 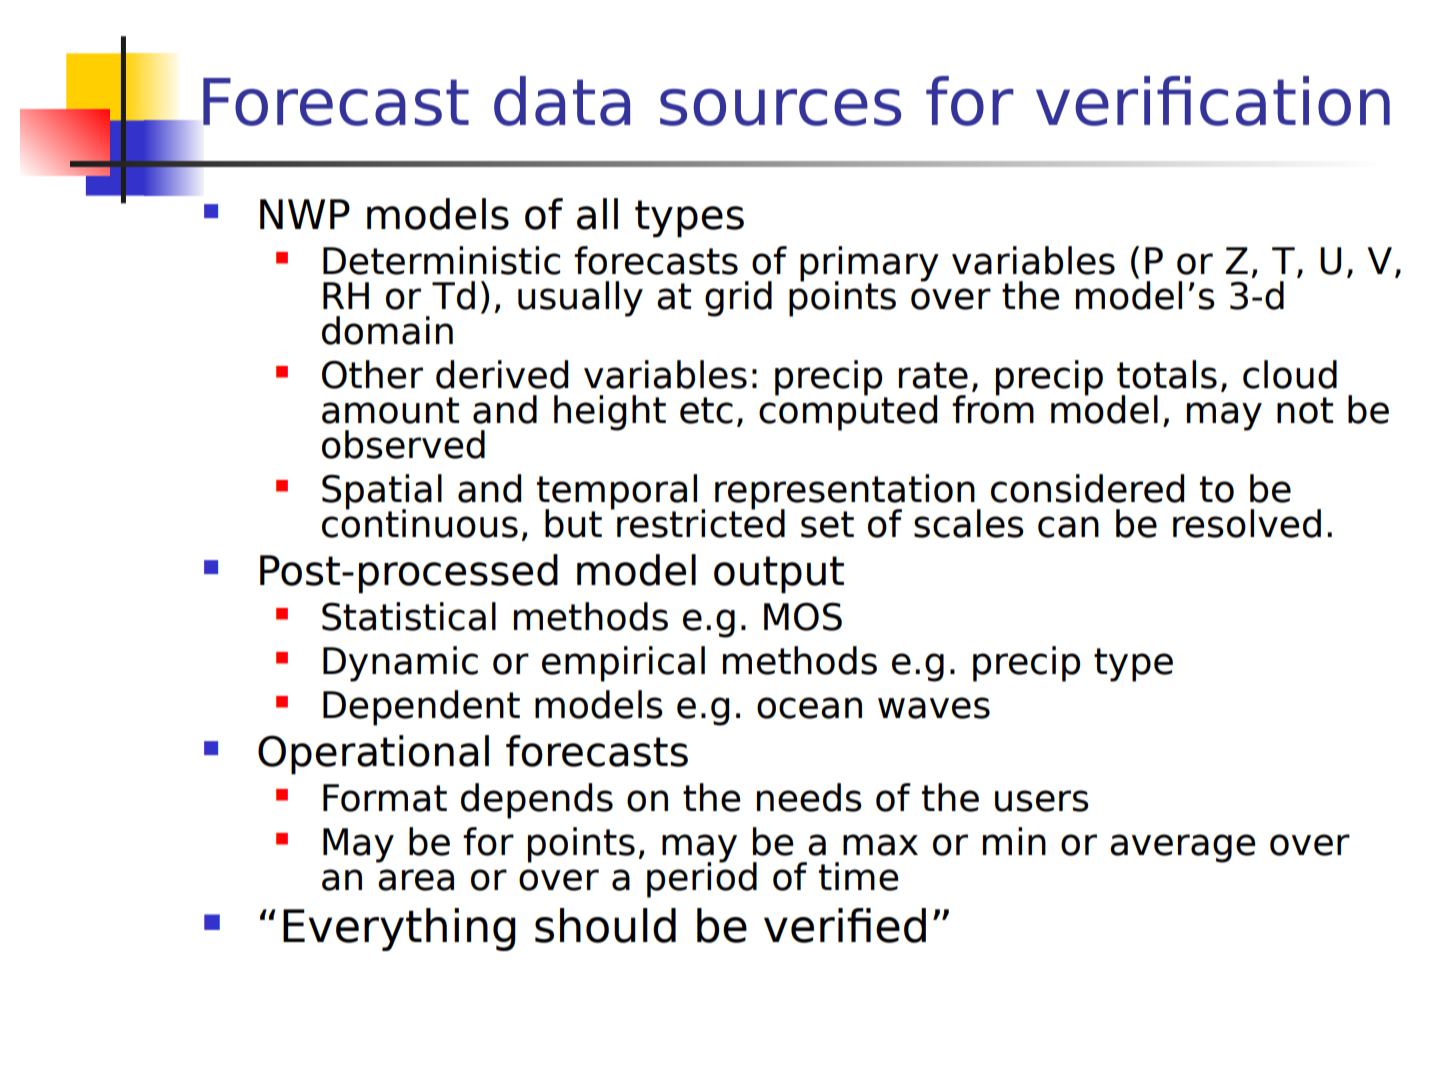 What do you see at coordinates (848, 412) in the document?
I see `computed` at bounding box center [848, 412].
